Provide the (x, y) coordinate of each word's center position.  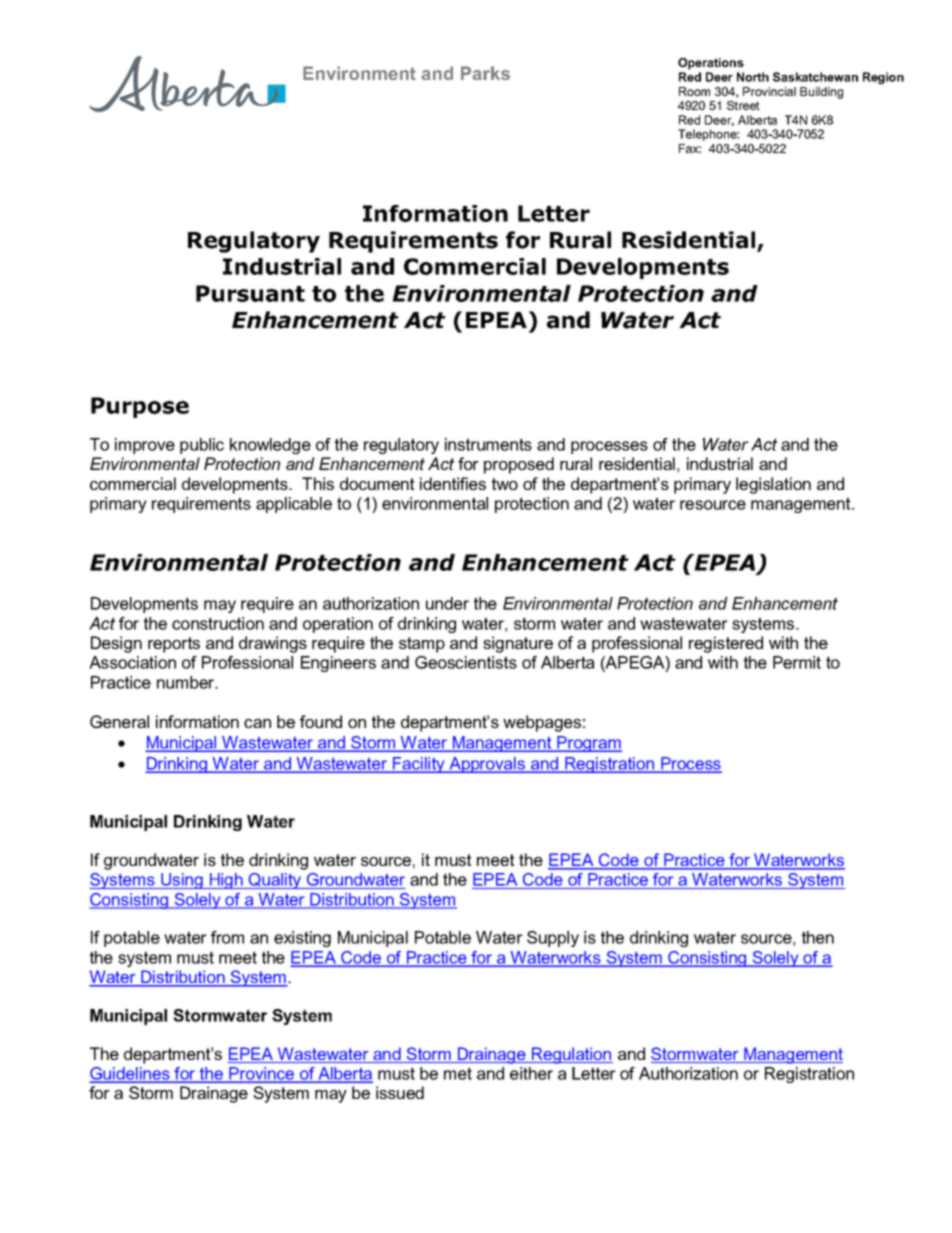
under (447, 603)
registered (726, 644)
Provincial (769, 91)
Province (262, 1074)
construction (218, 623)
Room (694, 91)
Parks (485, 73)
